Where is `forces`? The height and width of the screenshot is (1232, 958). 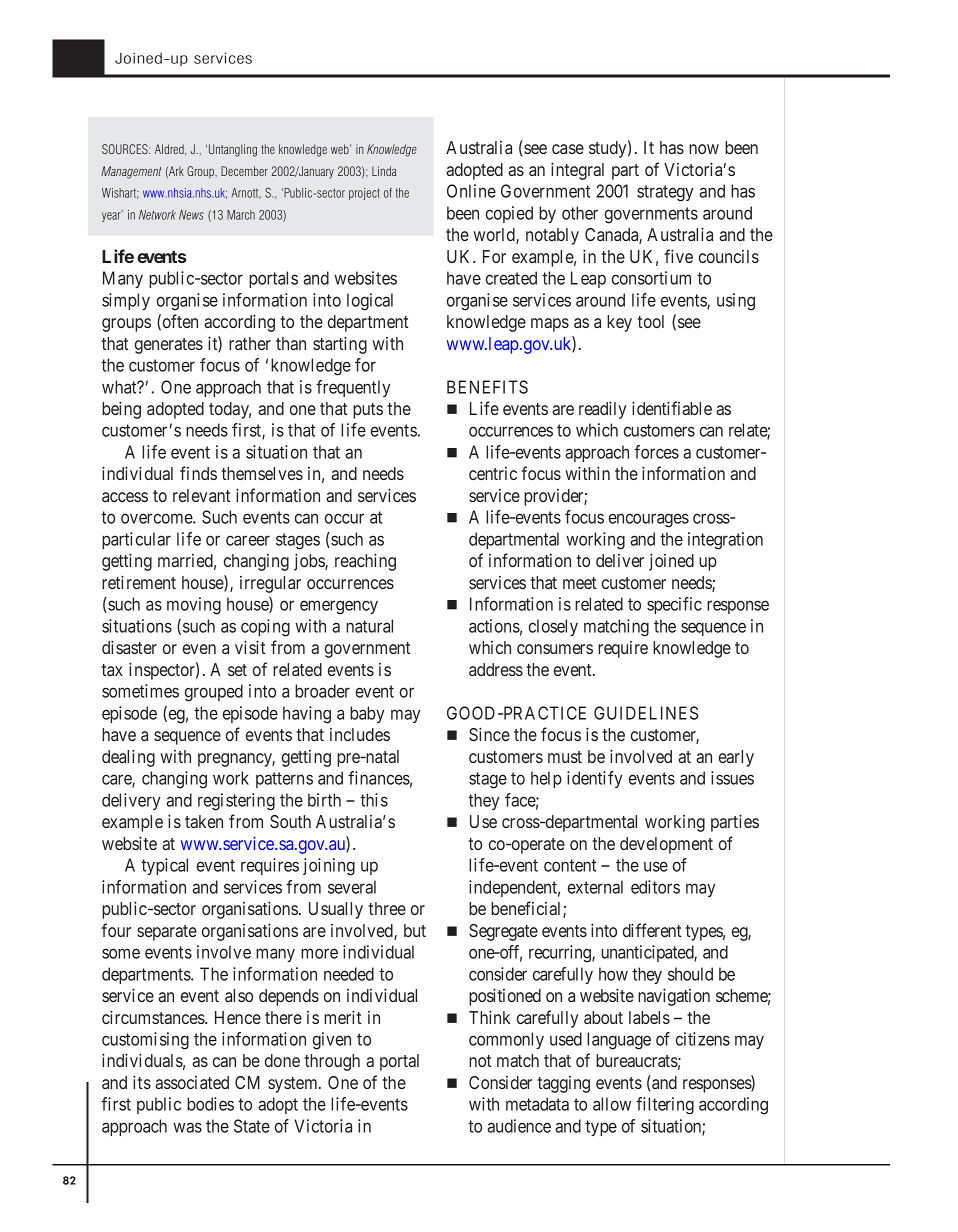 forces is located at coordinates (656, 452).
